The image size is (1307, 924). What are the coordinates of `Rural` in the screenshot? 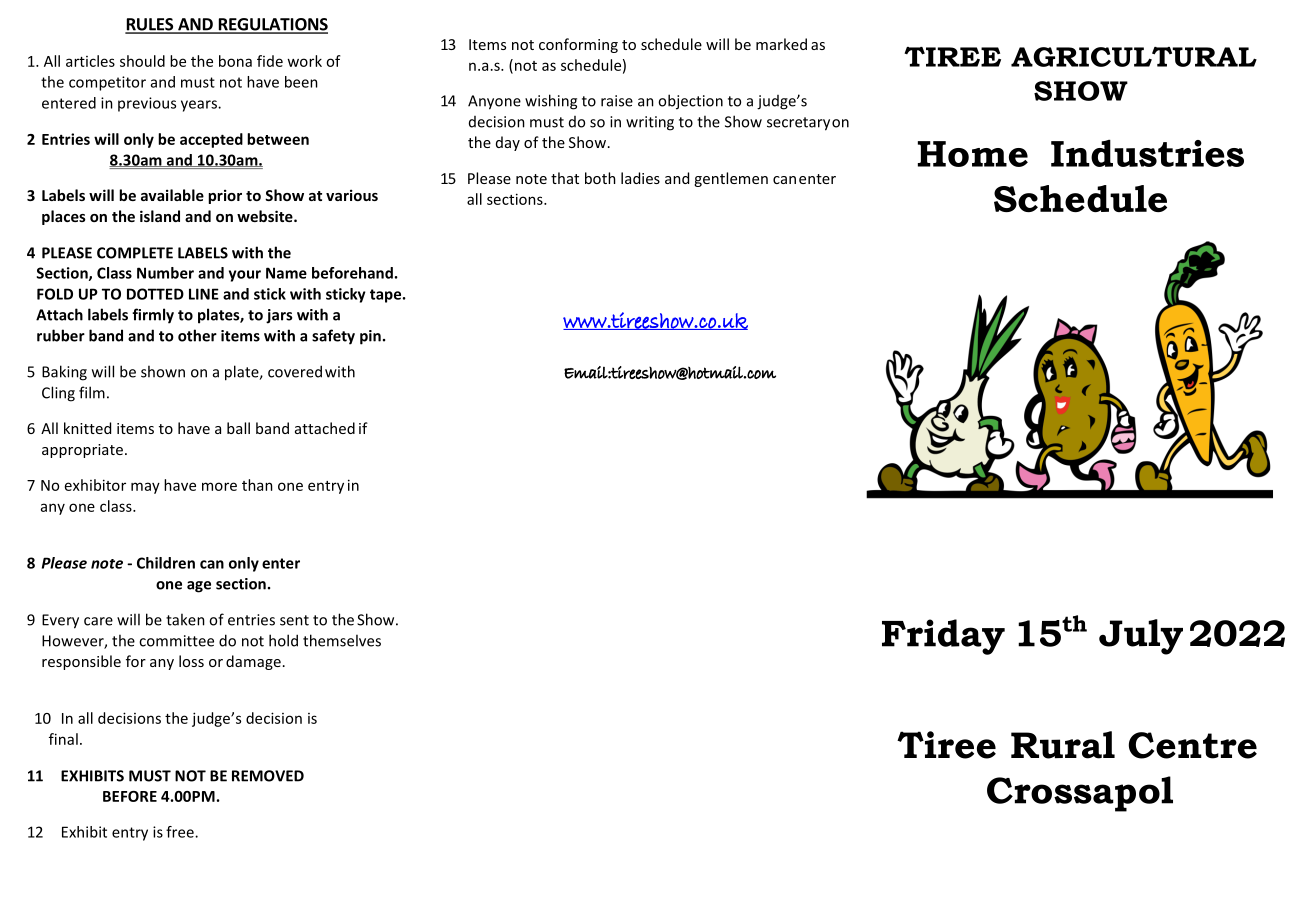 It's located at (1063, 745).
